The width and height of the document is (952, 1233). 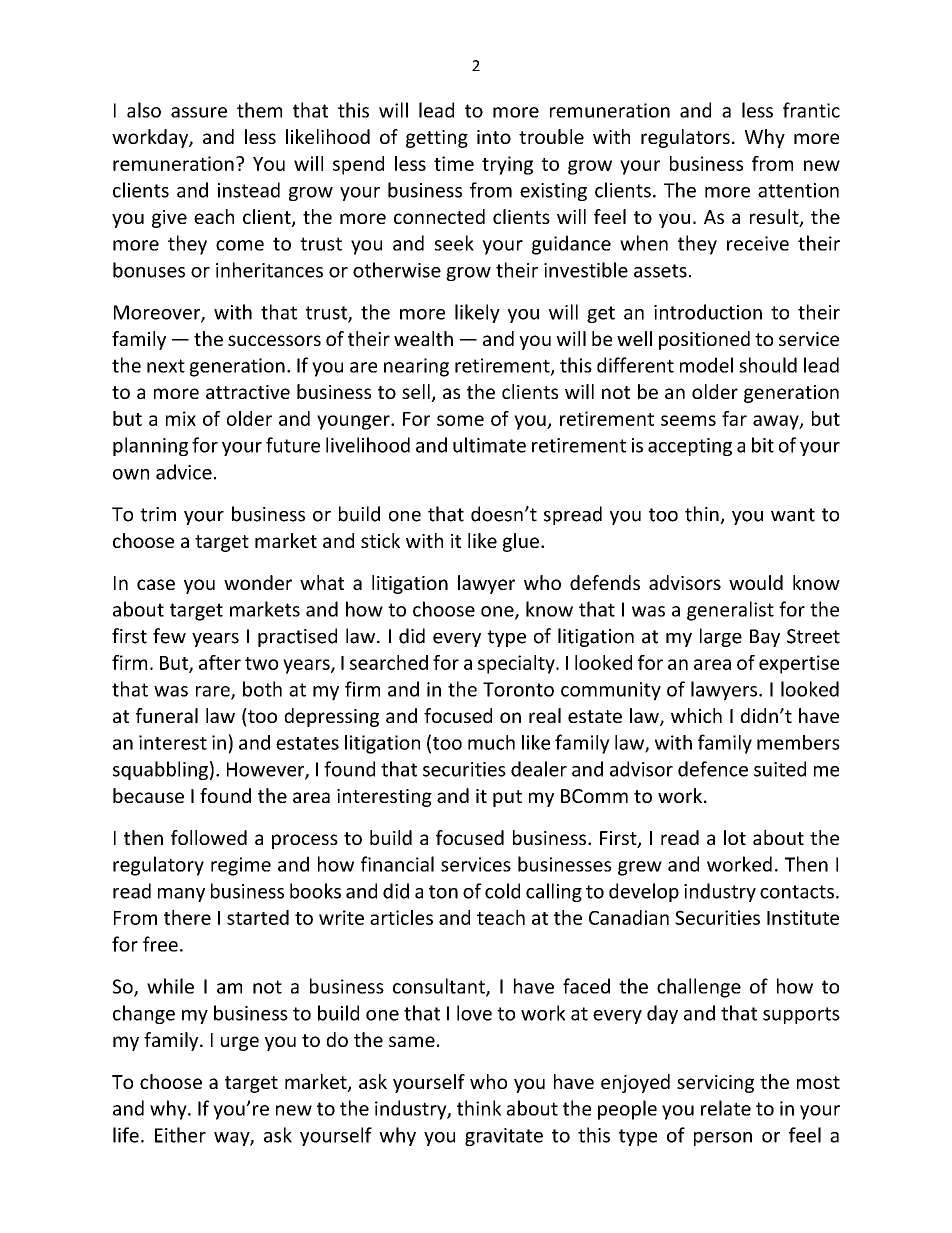 What do you see at coordinates (517, 664) in the document?
I see `specialty` at bounding box center [517, 664].
